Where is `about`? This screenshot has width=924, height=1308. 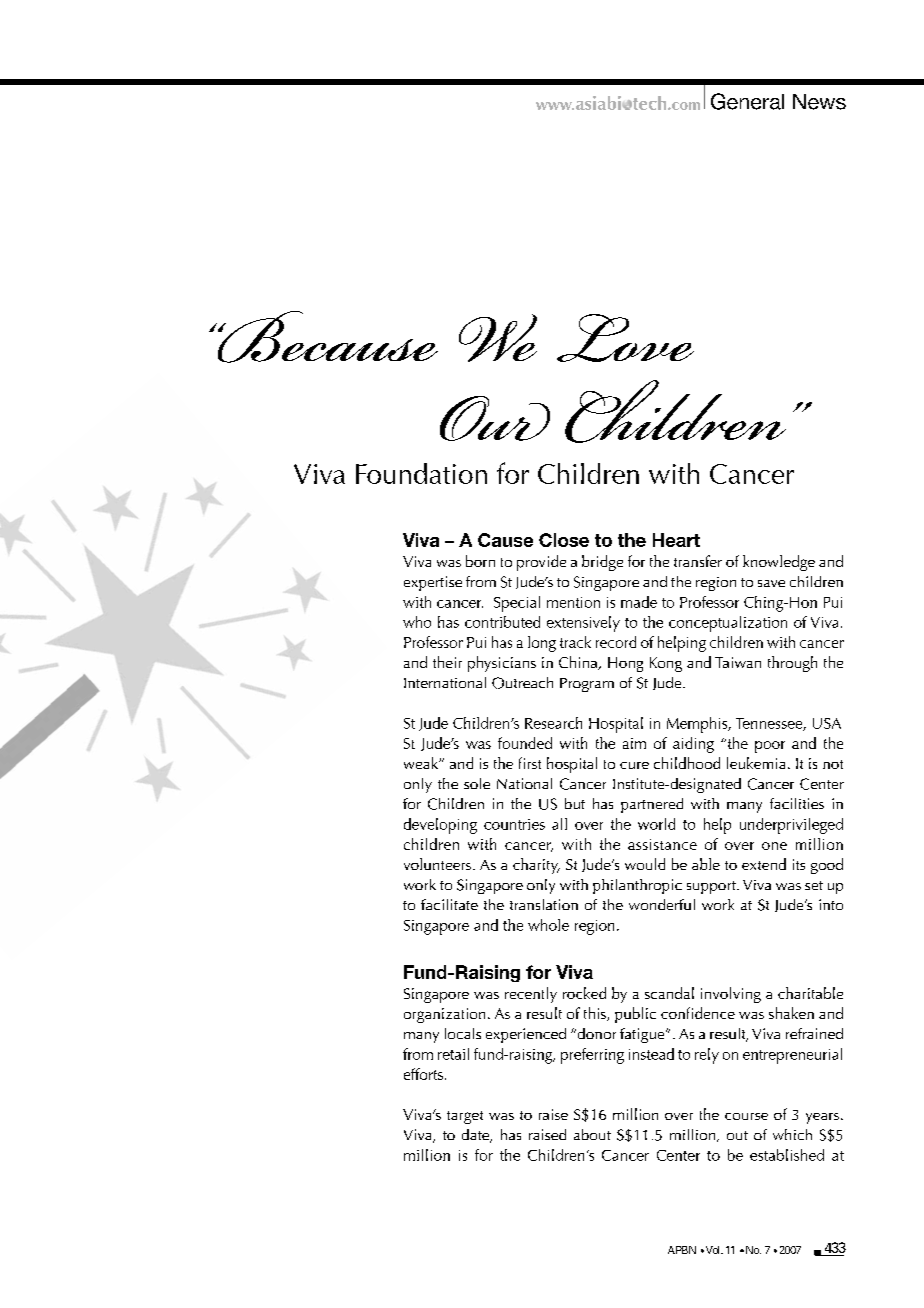 about is located at coordinates (592, 1134).
